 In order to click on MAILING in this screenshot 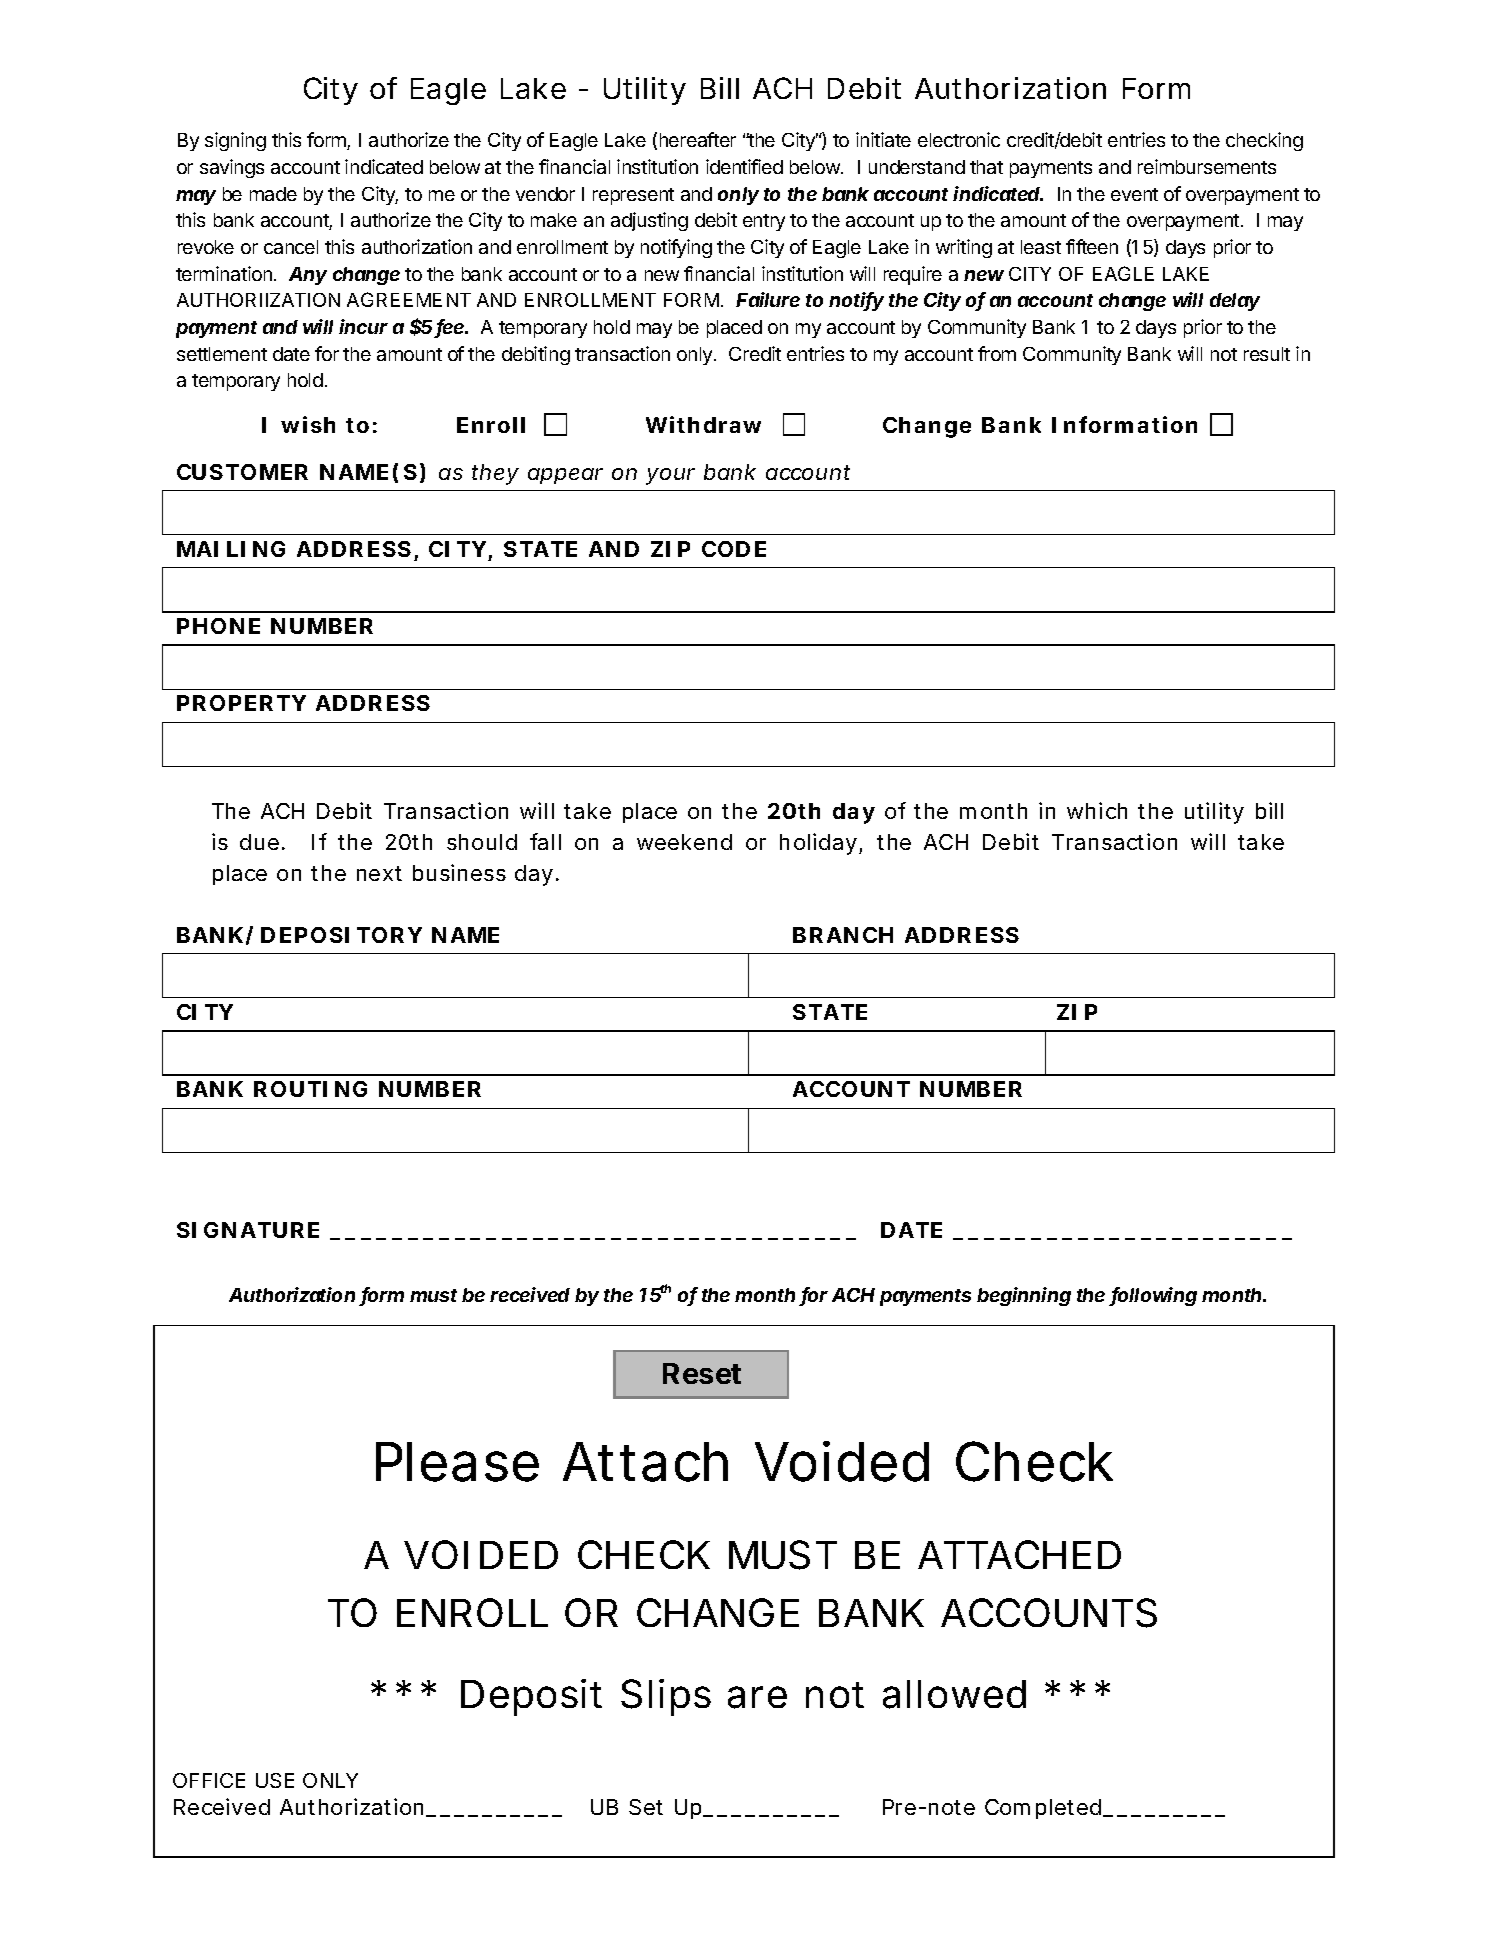, I will do `click(231, 549)`.
